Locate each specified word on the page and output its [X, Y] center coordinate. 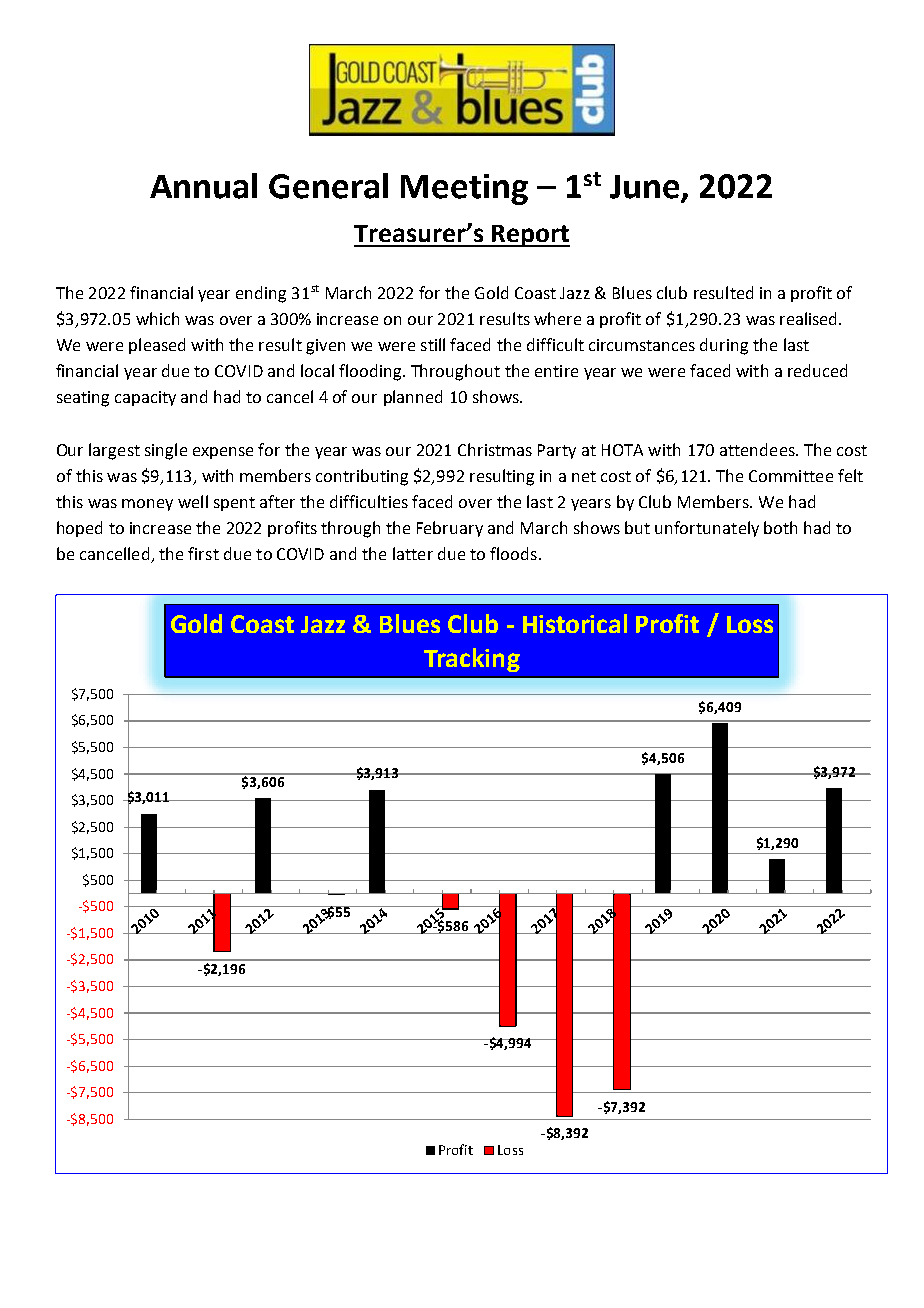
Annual [203, 186]
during [724, 346]
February [450, 529]
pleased [157, 346]
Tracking [472, 660]
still [433, 344]
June [646, 188]
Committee [791, 476]
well [193, 501]
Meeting [464, 189]
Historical [575, 623]
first [203, 553]
